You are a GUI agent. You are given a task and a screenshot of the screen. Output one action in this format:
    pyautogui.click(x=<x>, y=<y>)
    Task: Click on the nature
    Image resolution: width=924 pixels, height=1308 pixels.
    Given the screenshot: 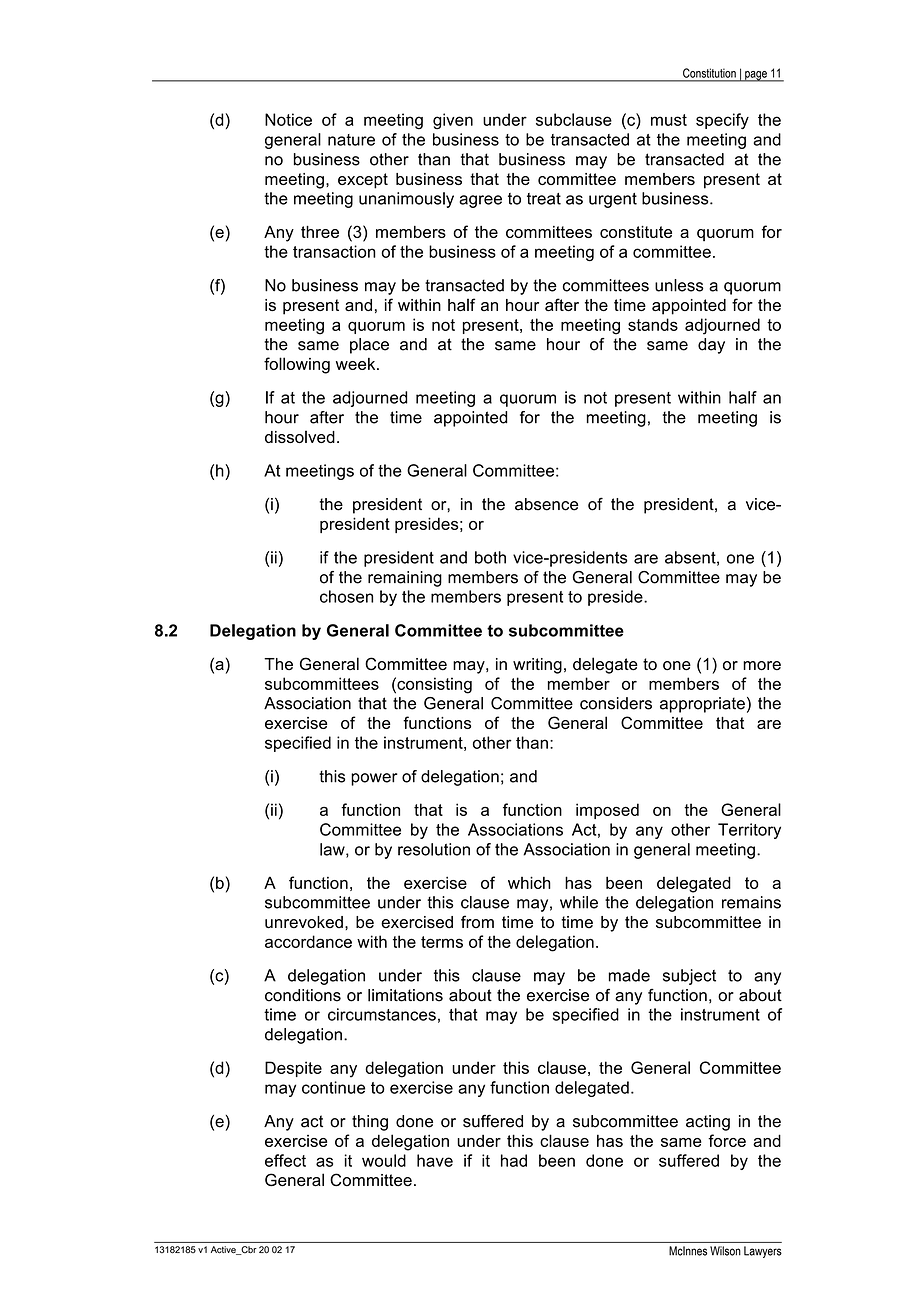 What is the action you would take?
    pyautogui.click(x=351, y=140)
